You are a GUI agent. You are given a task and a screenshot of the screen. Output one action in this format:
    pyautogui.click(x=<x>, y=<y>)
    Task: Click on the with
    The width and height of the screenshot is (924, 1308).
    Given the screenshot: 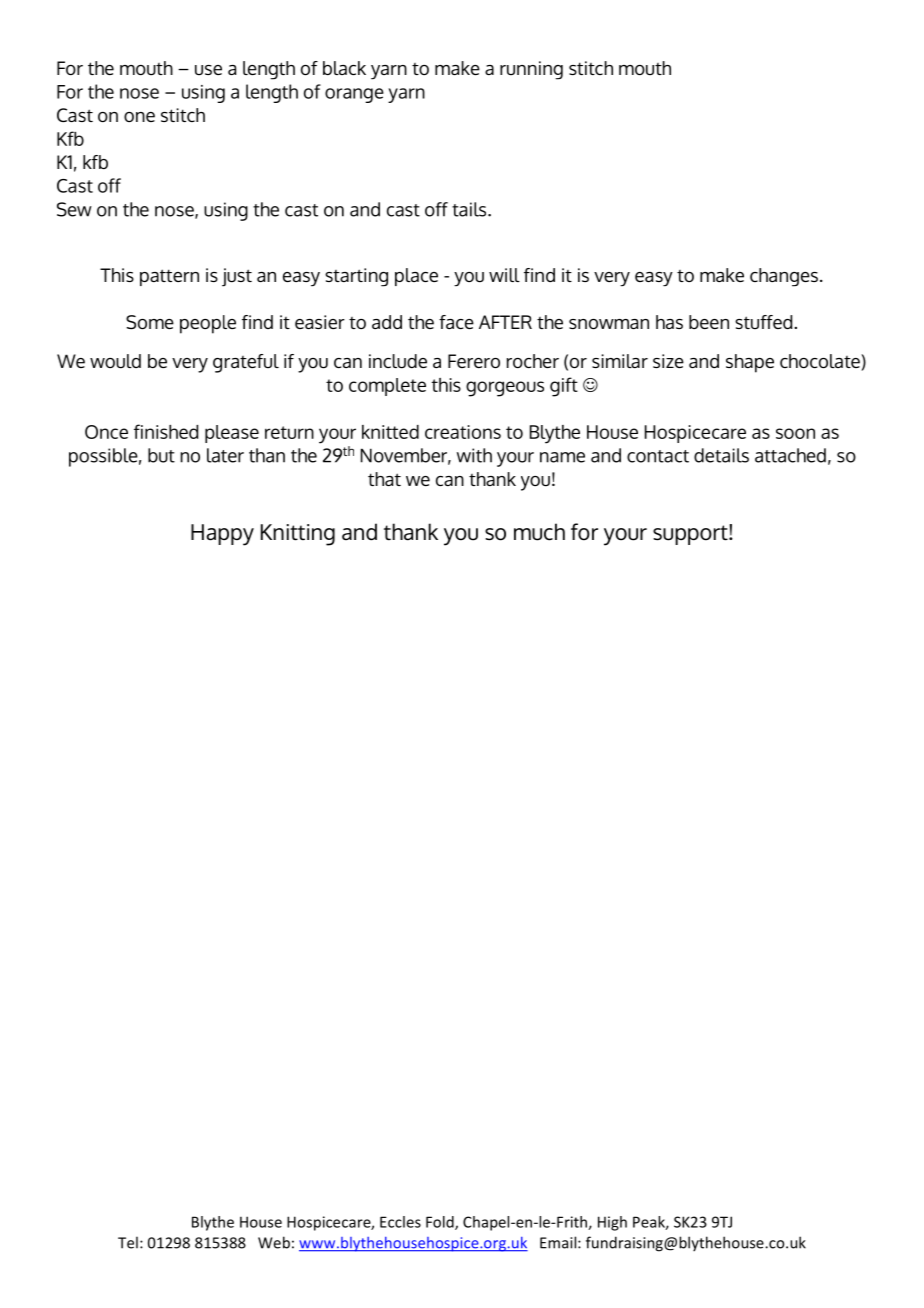 What is the action you would take?
    pyautogui.click(x=474, y=455)
